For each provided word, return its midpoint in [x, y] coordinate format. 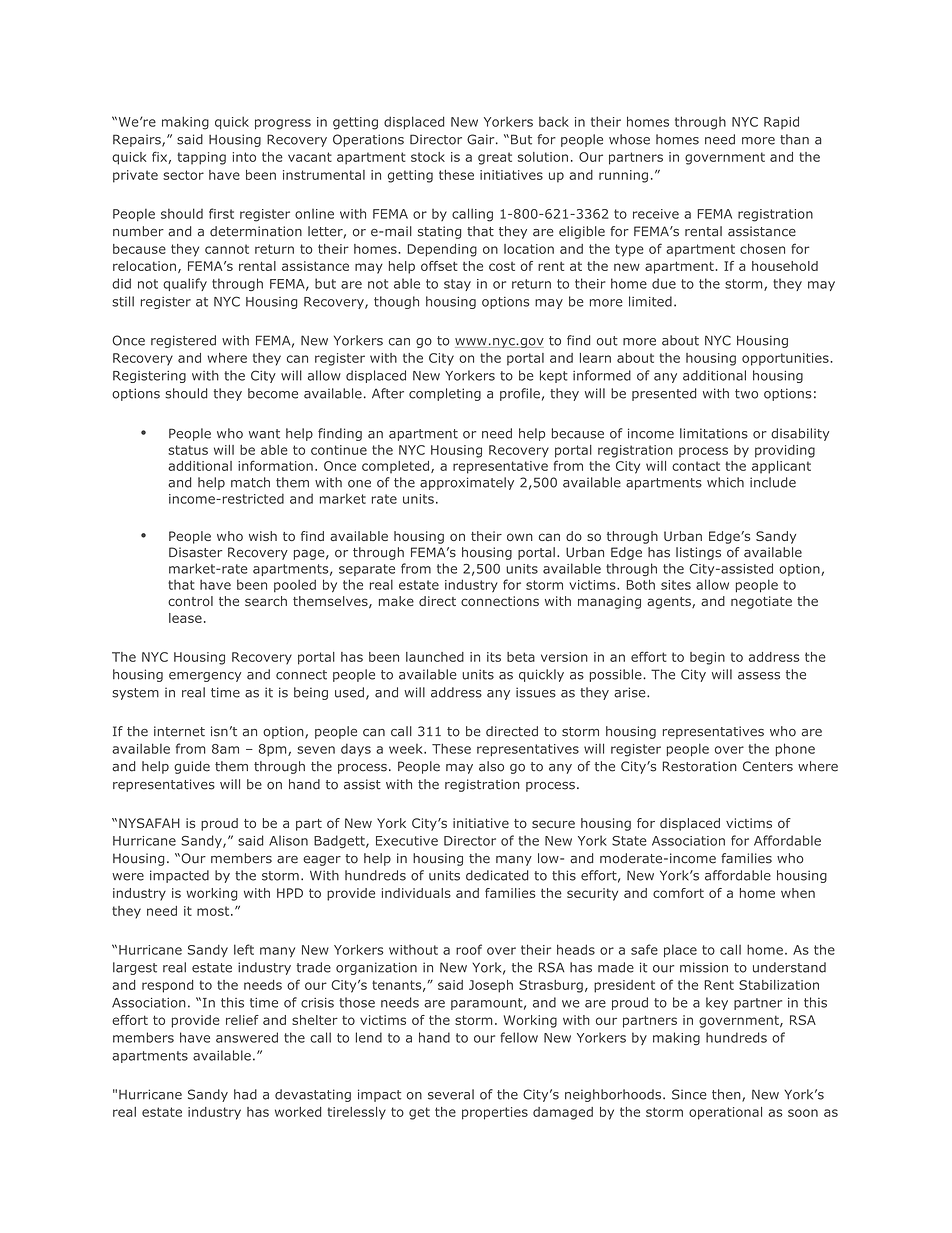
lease [185, 618]
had [245, 1094]
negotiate [761, 602]
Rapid [781, 122]
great [495, 158]
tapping [201, 158]
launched [435, 657]
